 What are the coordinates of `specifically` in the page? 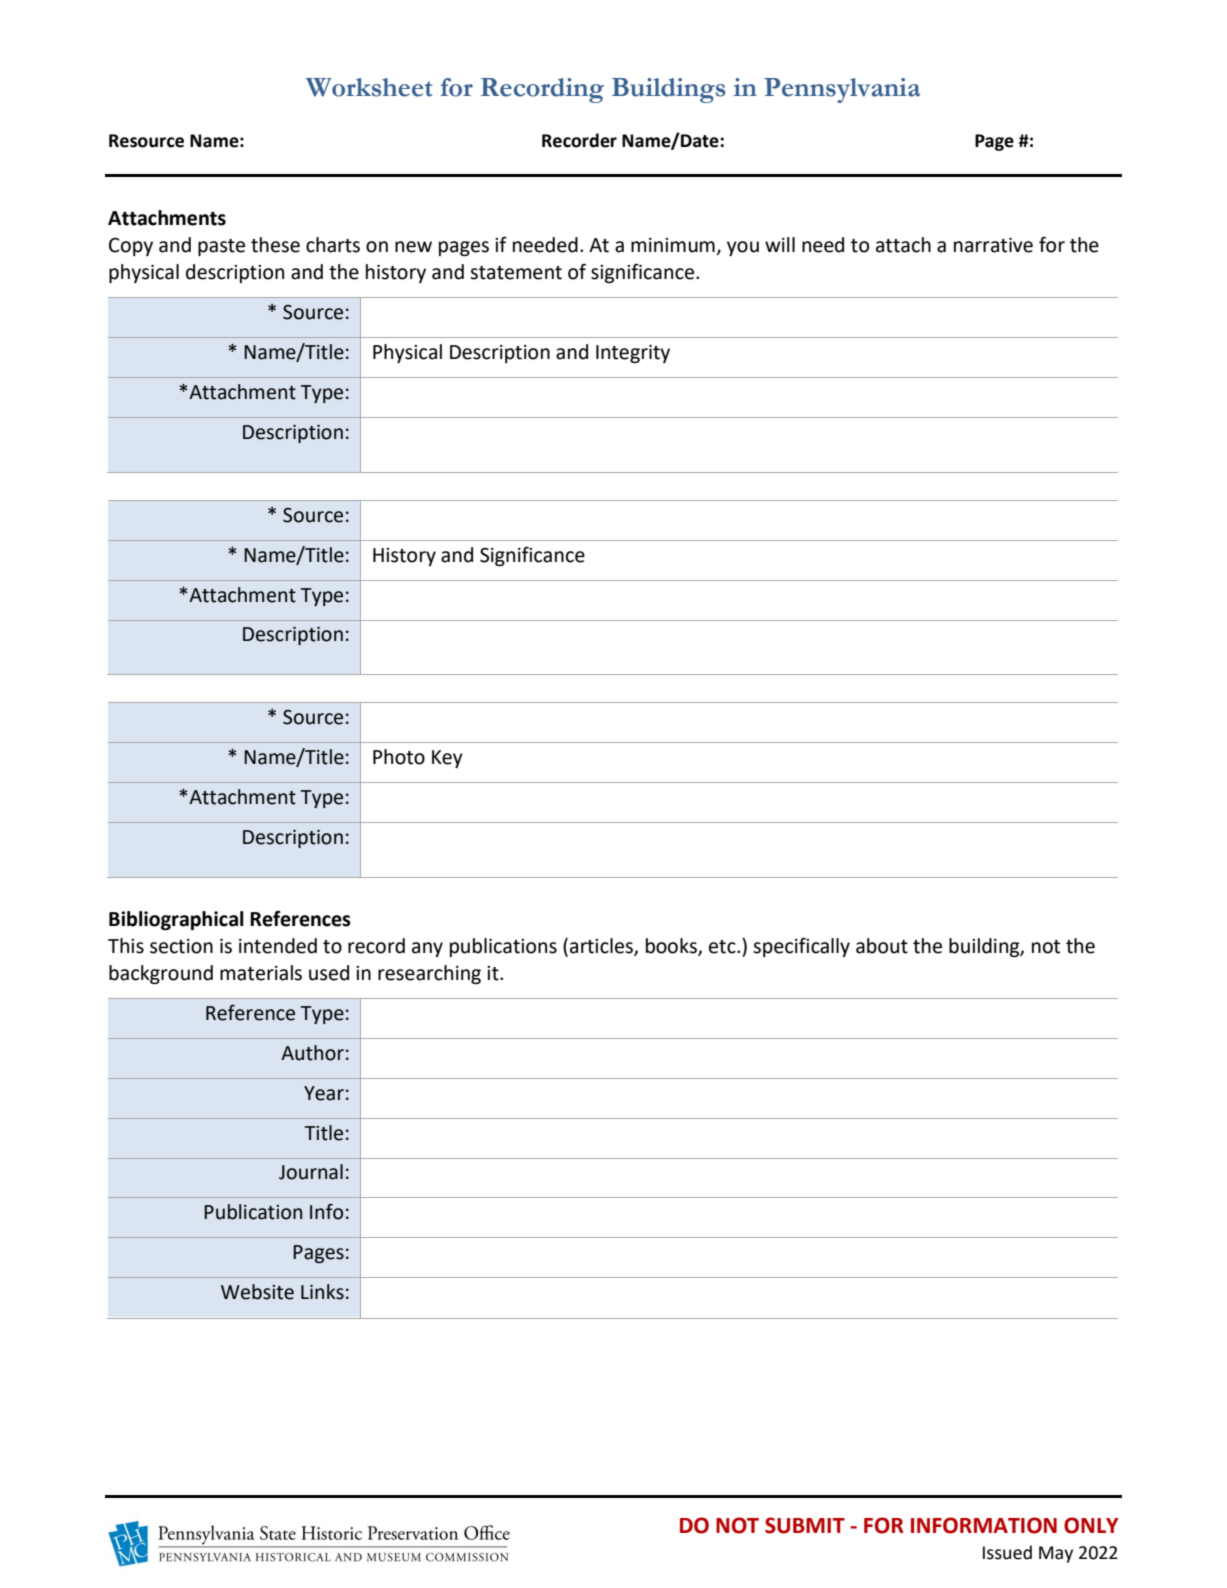 It's located at (801, 947).
